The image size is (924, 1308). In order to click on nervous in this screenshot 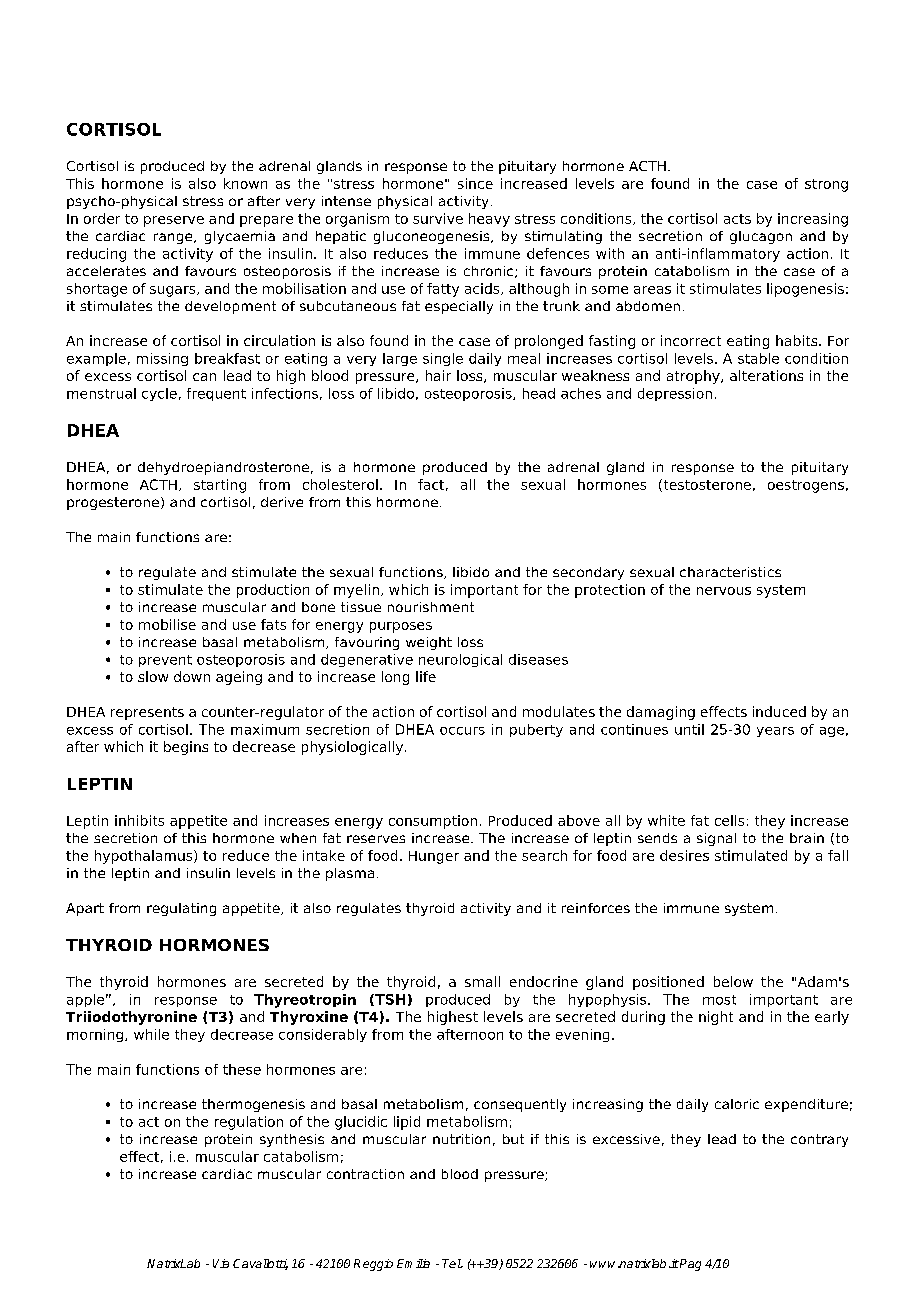, I will do `click(724, 591)`.
